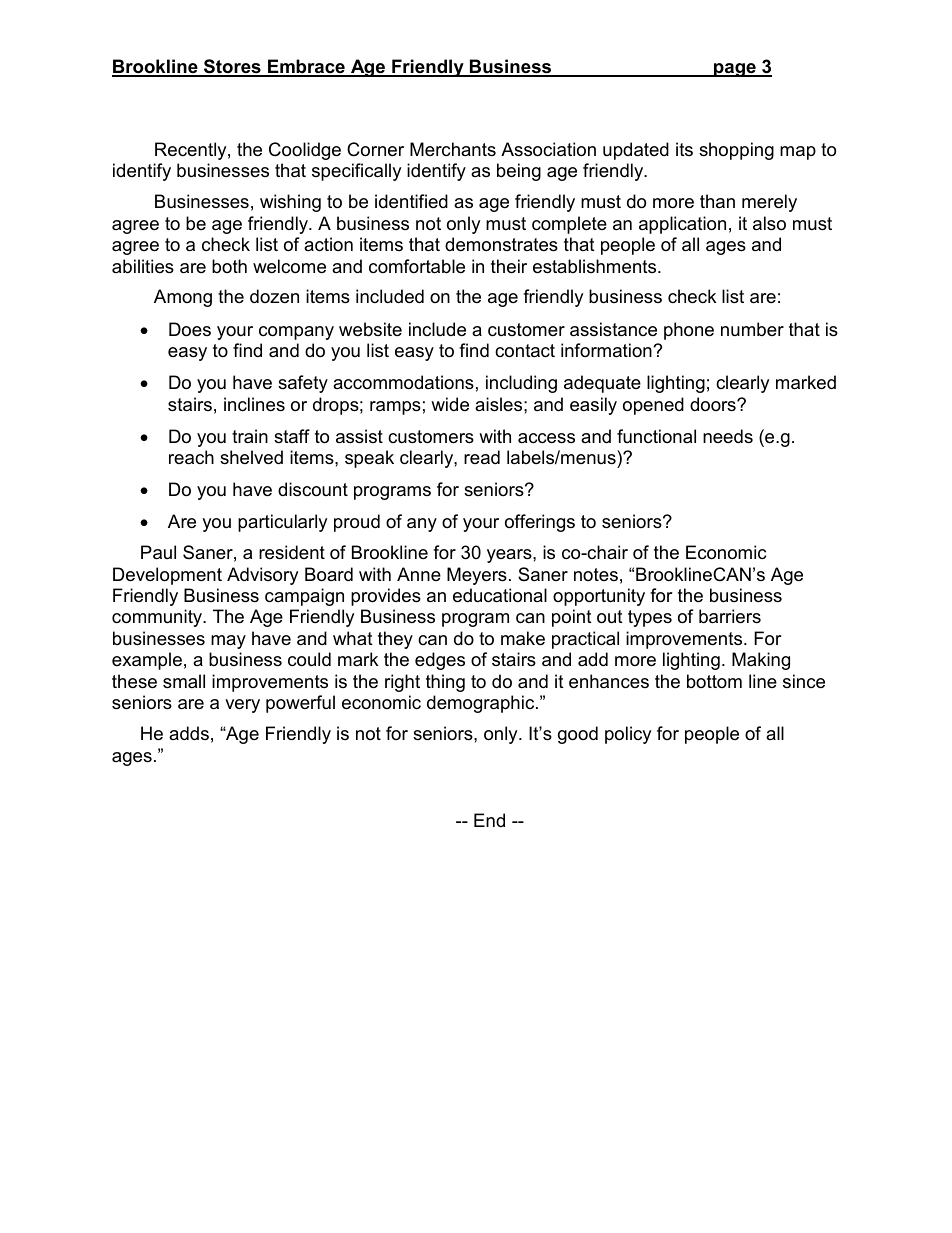 This image has height=1233, width=952. Describe the element at coordinates (728, 436) in the image. I see `needs` at that location.
